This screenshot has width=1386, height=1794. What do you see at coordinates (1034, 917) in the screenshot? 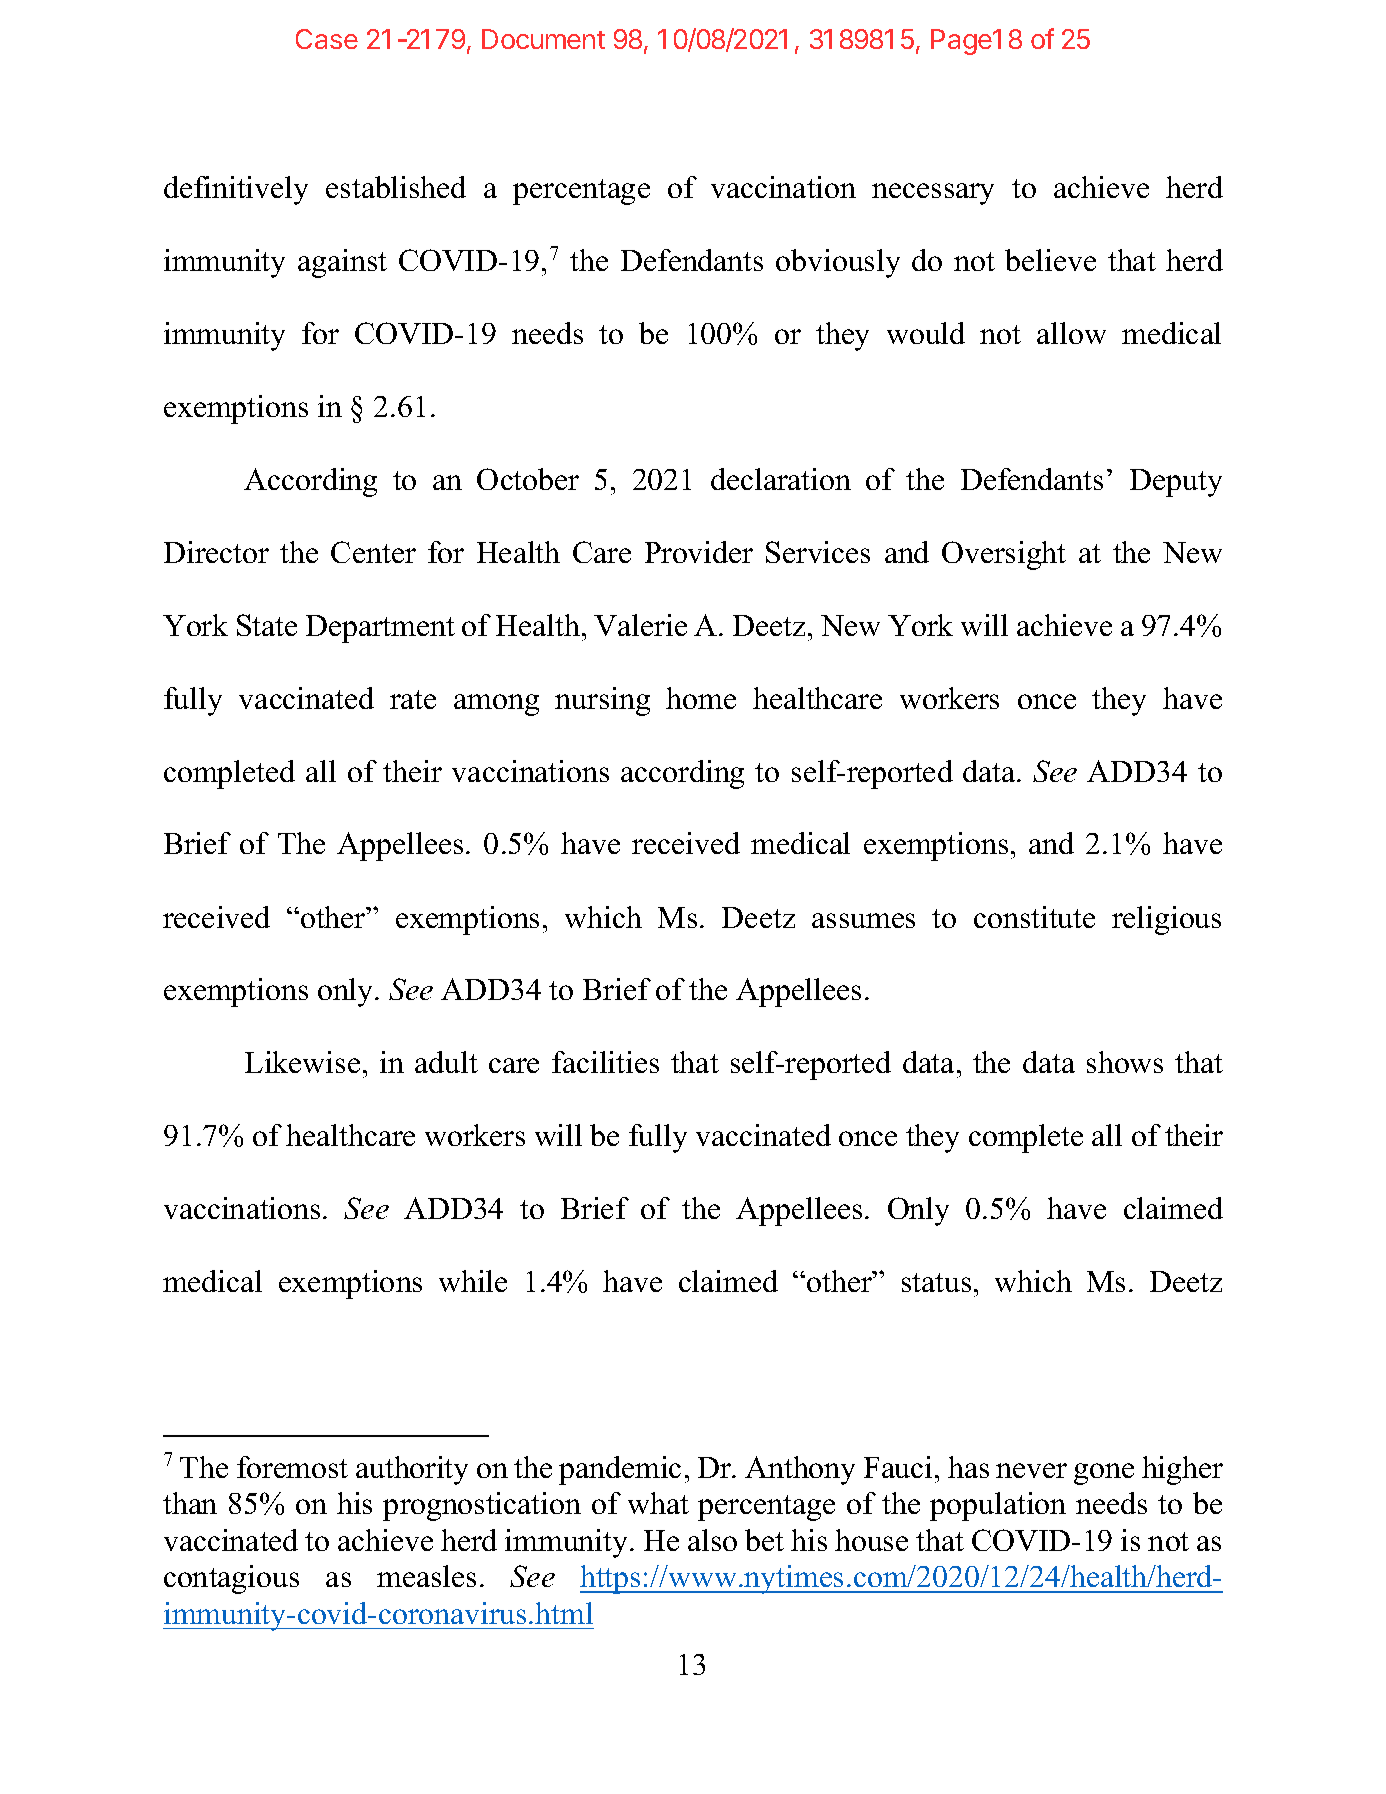
I see `constitute` at bounding box center [1034, 917].
